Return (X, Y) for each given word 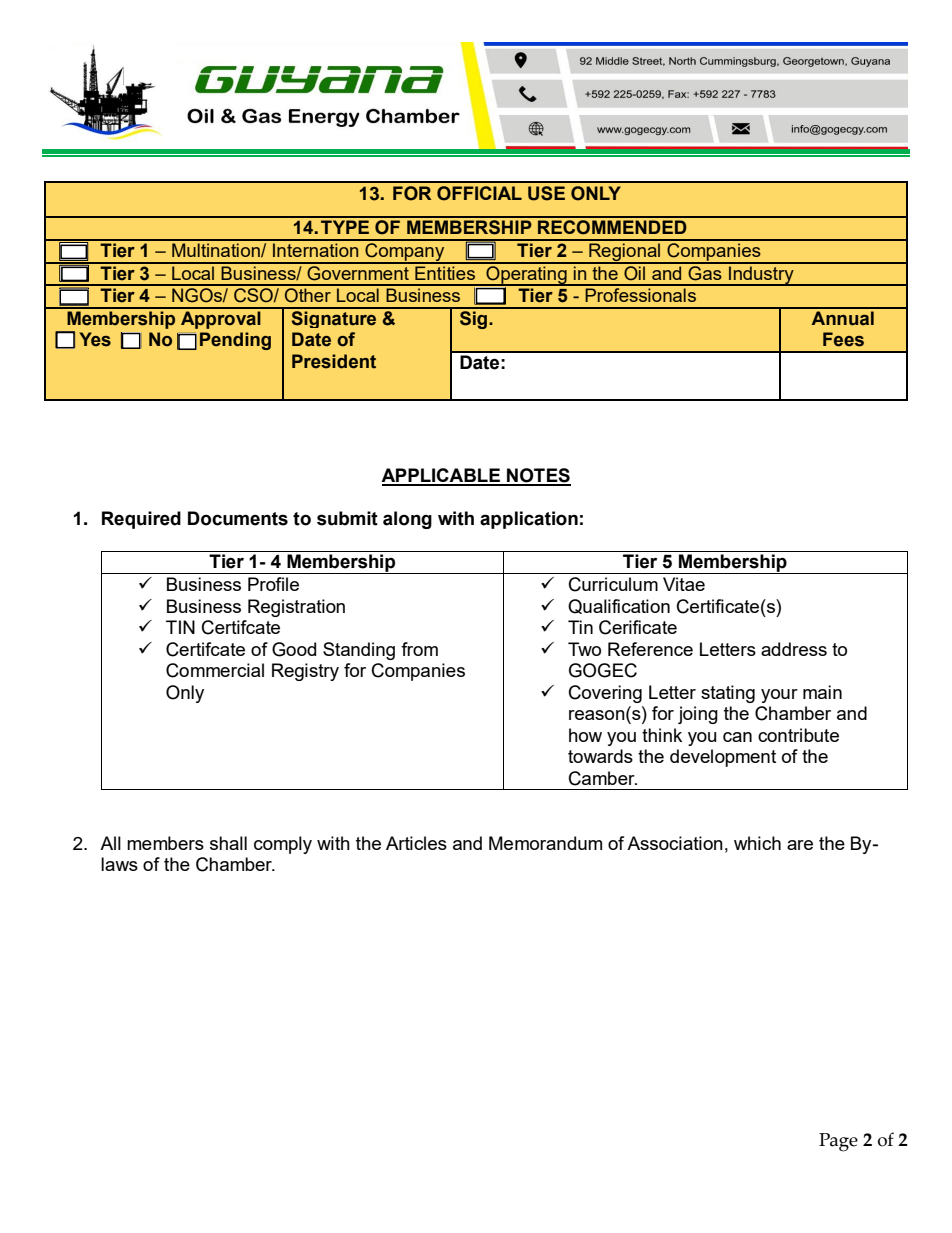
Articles (416, 843)
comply (283, 845)
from (419, 649)
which (757, 843)
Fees (843, 339)
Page (838, 1142)
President (334, 361)
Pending (235, 341)
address (794, 649)
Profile (273, 584)
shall (228, 843)
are (800, 845)
